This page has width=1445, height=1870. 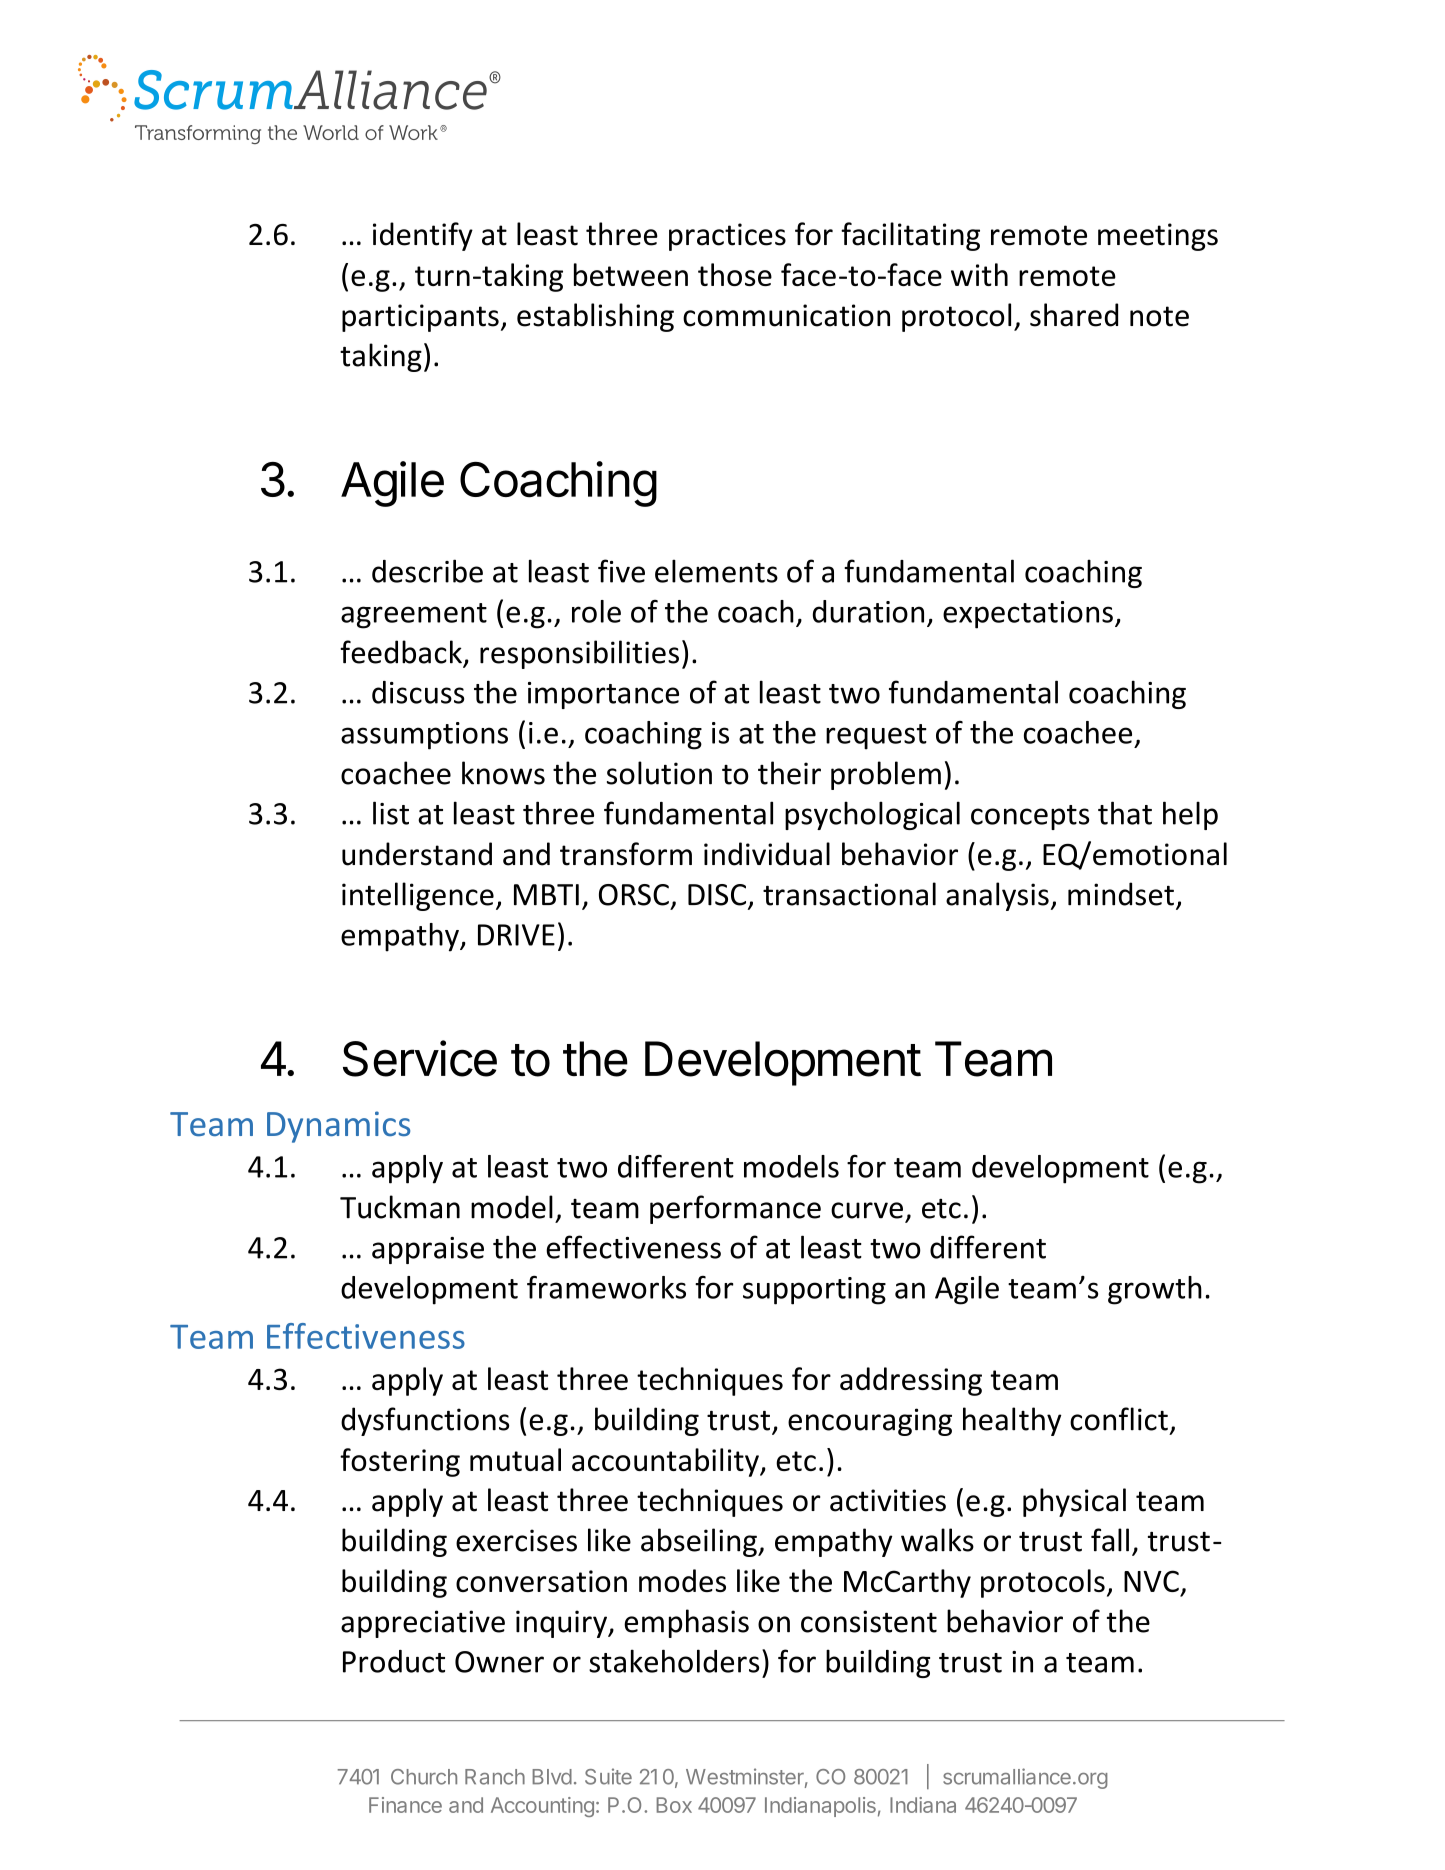 I want to click on shared, so click(x=1074, y=315).
